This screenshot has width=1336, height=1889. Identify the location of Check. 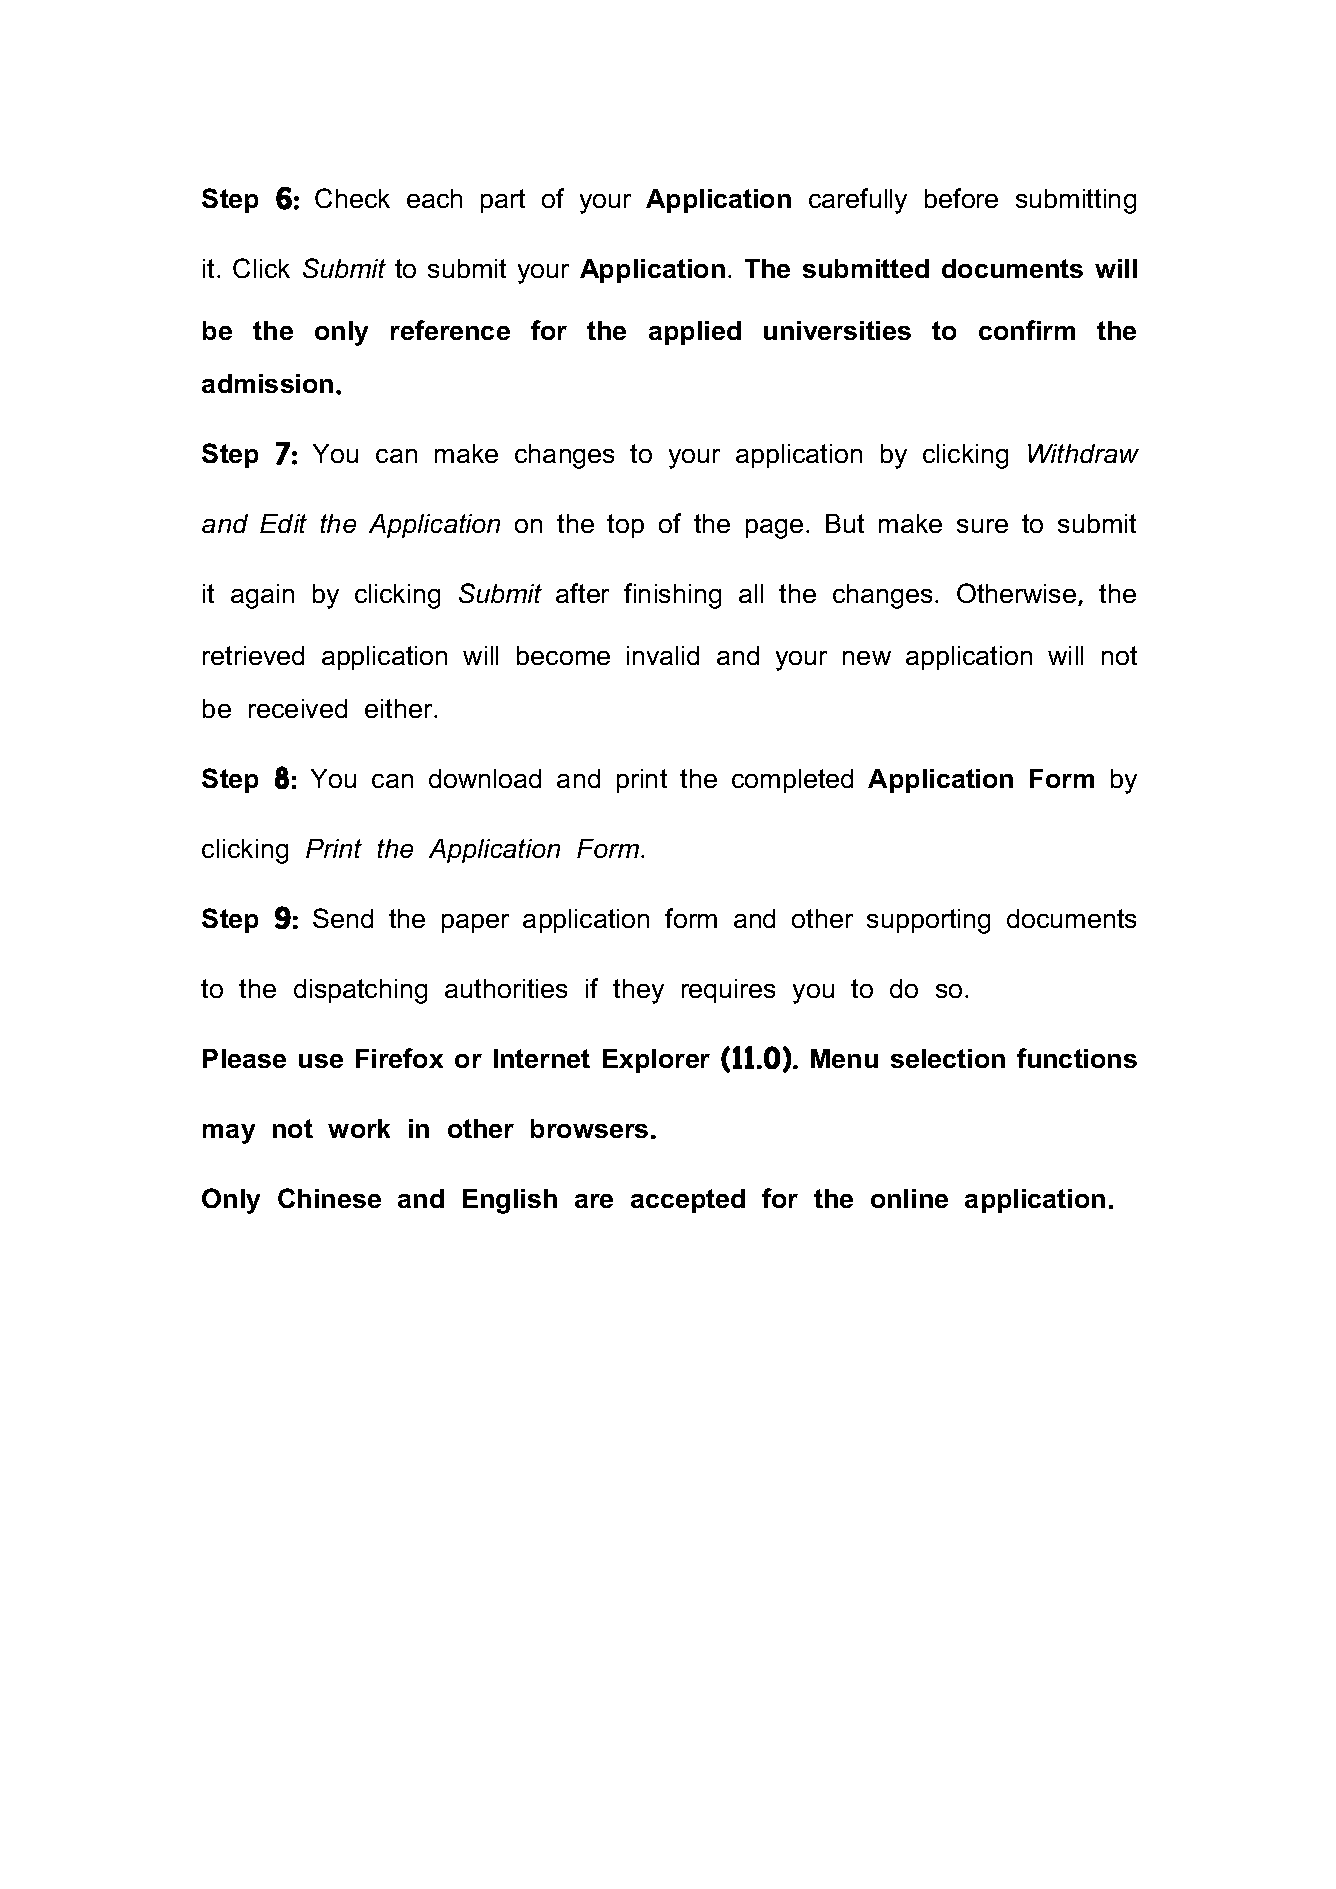
(352, 198).
